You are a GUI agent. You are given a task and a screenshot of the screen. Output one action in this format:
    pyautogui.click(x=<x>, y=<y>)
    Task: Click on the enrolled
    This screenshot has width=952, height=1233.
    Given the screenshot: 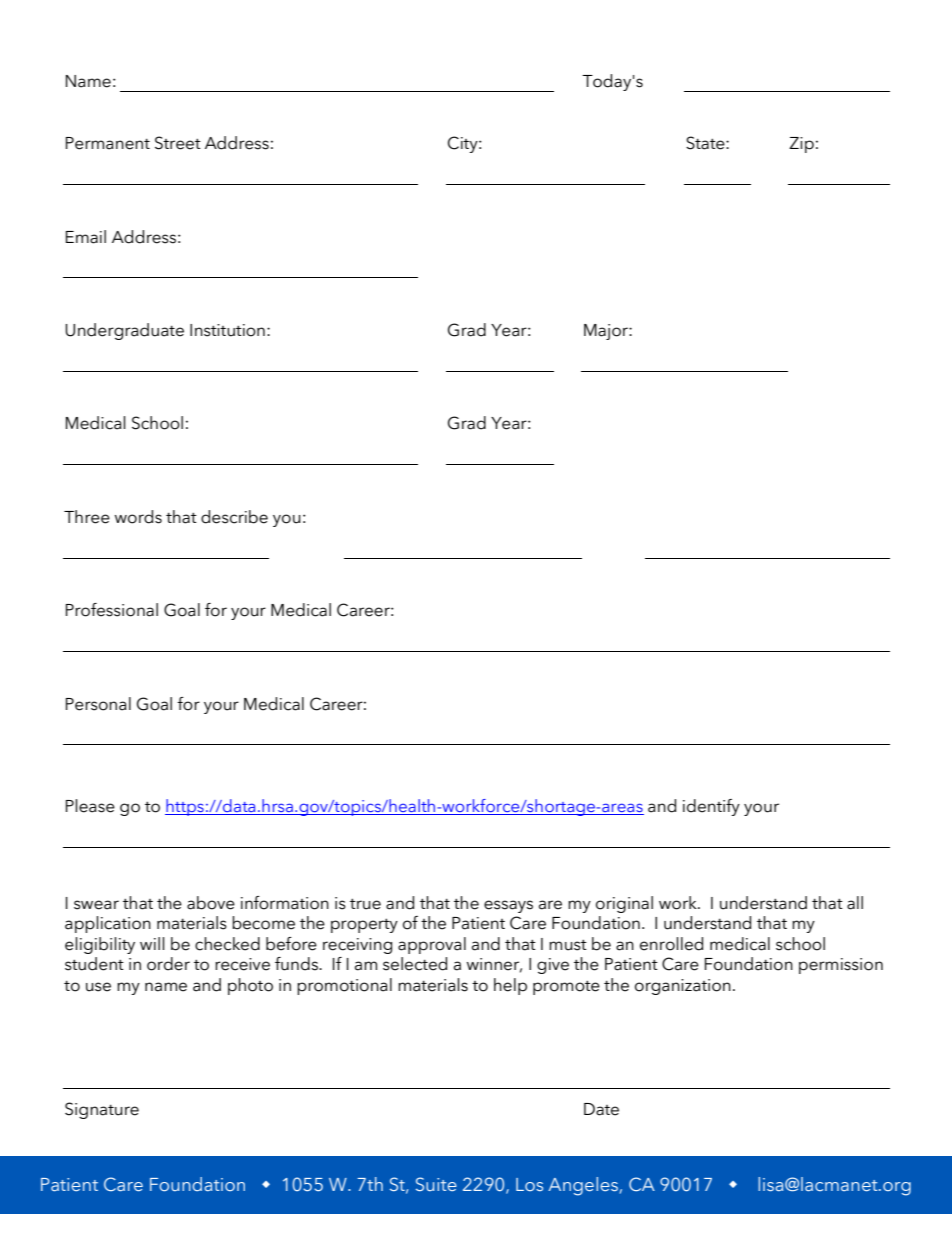 What is the action you would take?
    pyautogui.click(x=671, y=944)
